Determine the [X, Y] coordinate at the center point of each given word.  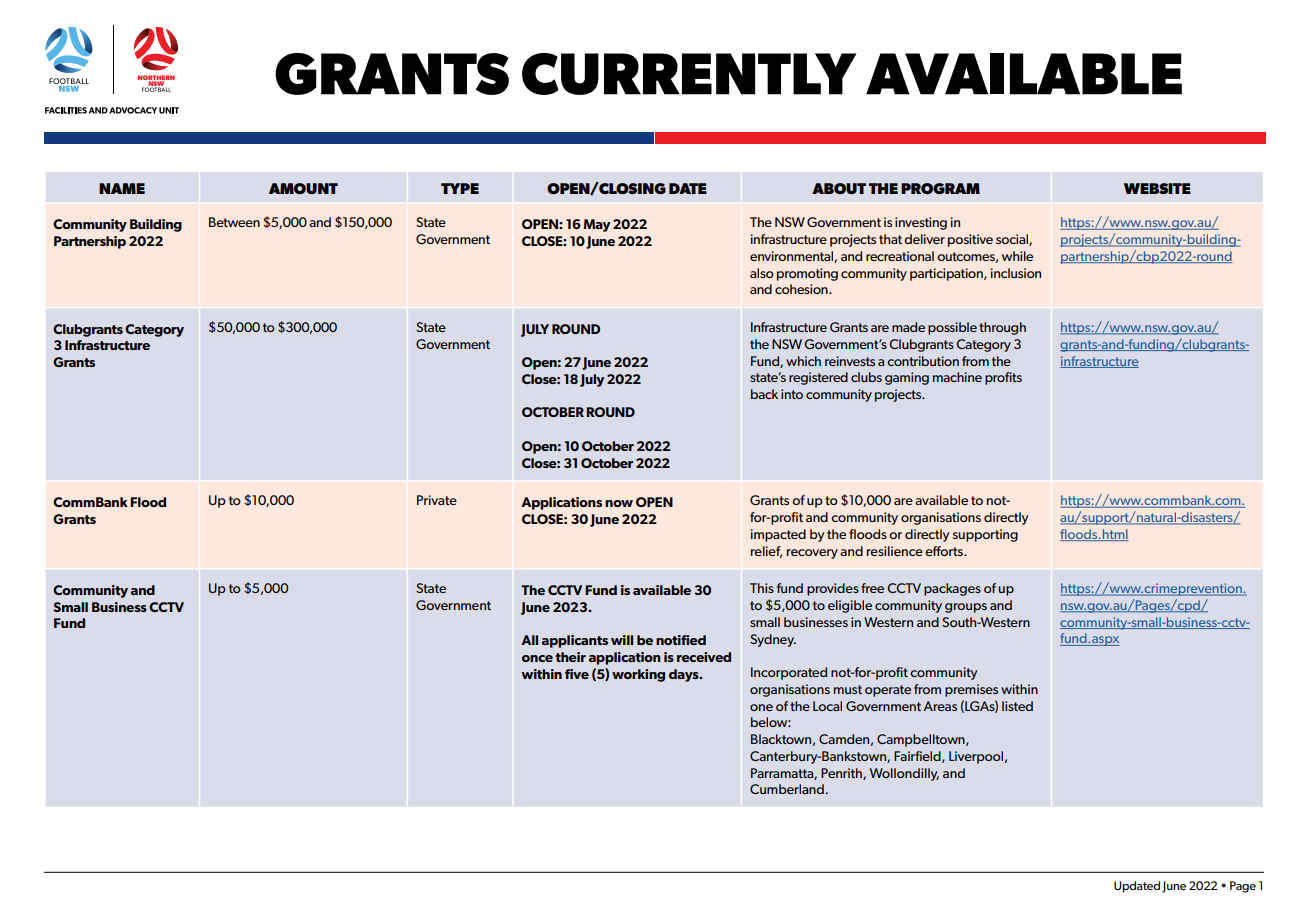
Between [234, 222]
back [764, 394]
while [1017, 256]
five [577, 674]
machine [957, 377]
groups [966, 608]
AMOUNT [303, 188]
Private [437, 500]
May [597, 225]
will [622, 640]
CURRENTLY [689, 74]
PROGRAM [940, 188]
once [537, 658]
